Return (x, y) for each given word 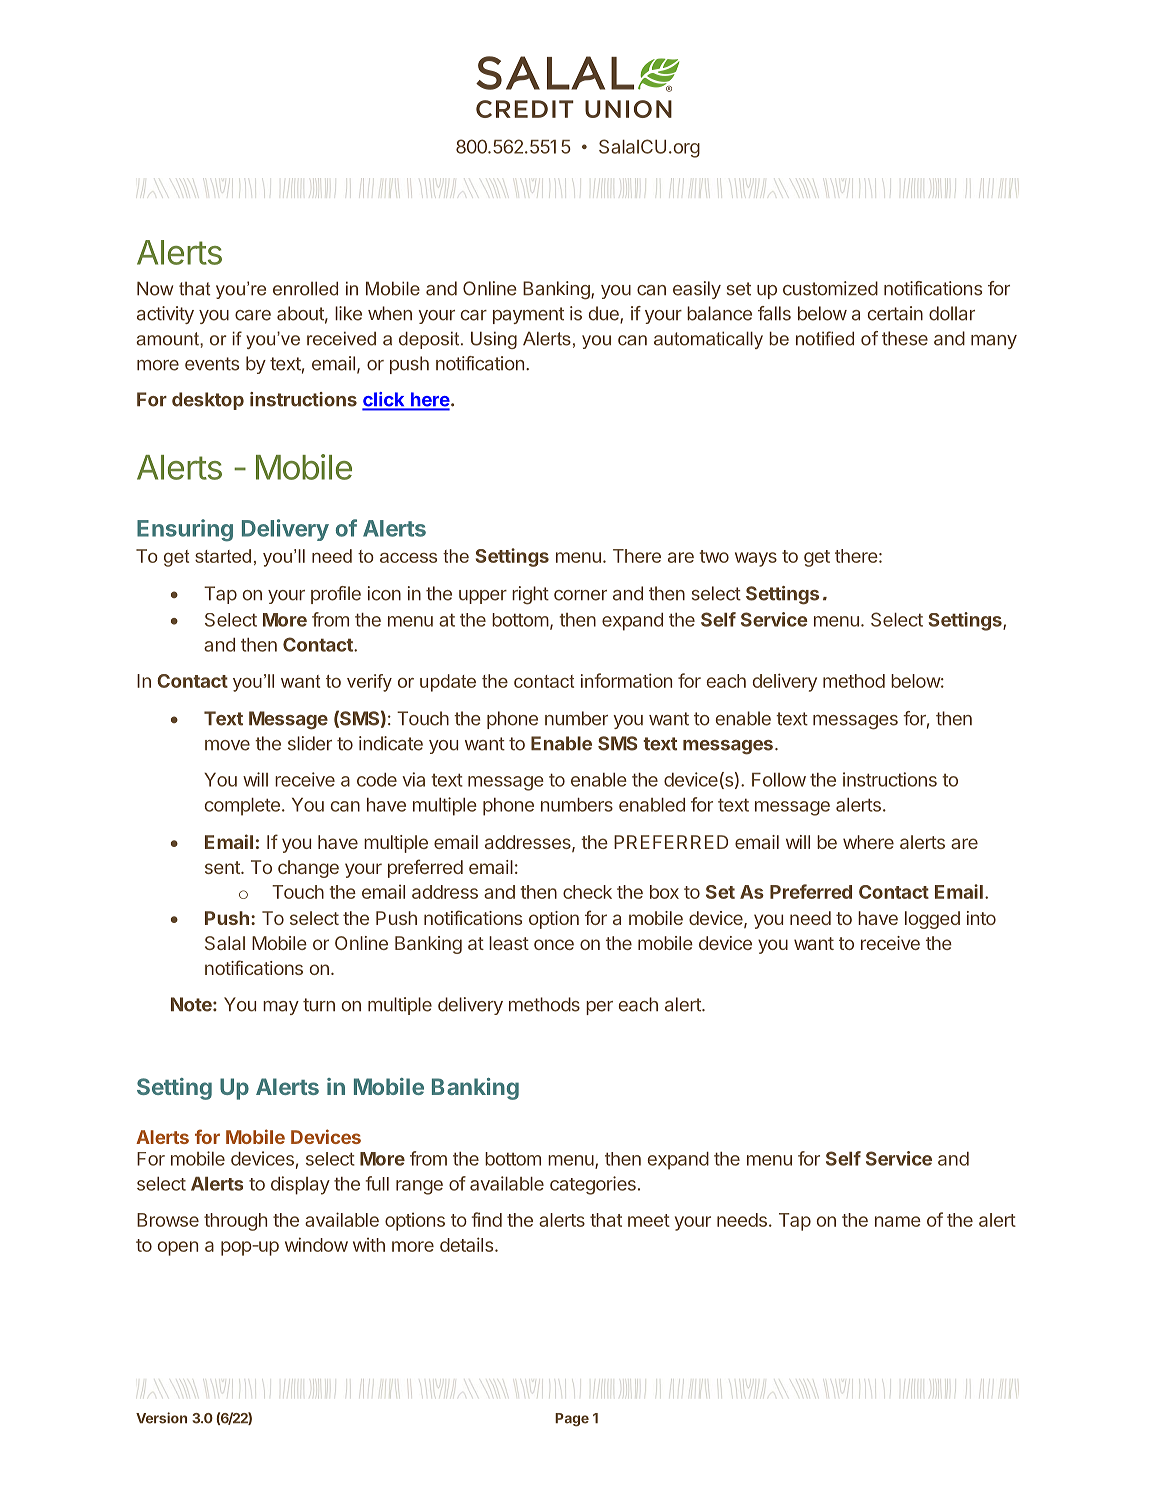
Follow (779, 780)
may (281, 1008)
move (227, 745)
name (898, 1221)
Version (161, 1418)
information (626, 680)
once (554, 944)
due (605, 314)
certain (895, 313)
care (253, 315)
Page (572, 1420)
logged (932, 920)
